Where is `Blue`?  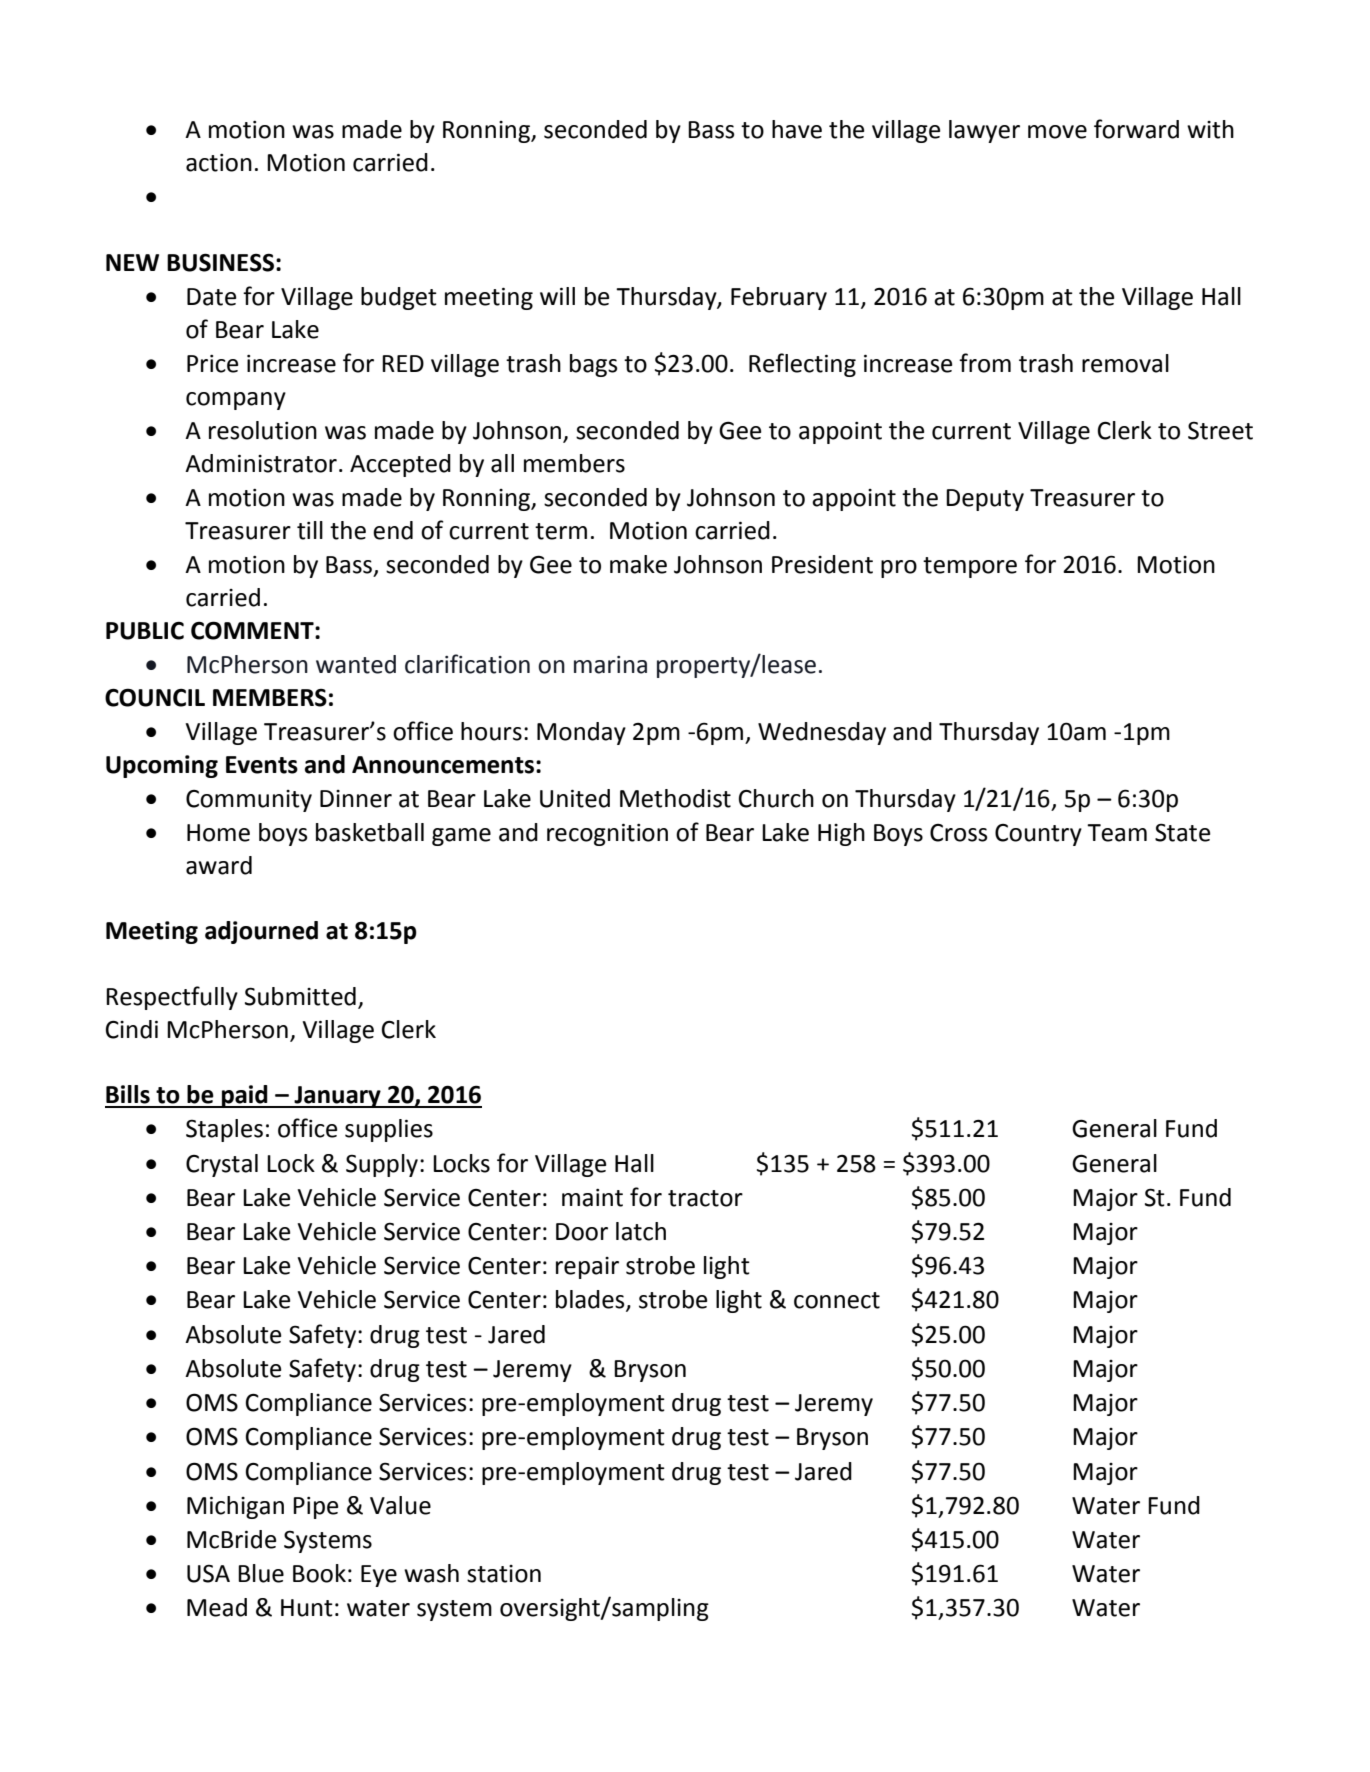
Blue is located at coordinates (261, 1573).
